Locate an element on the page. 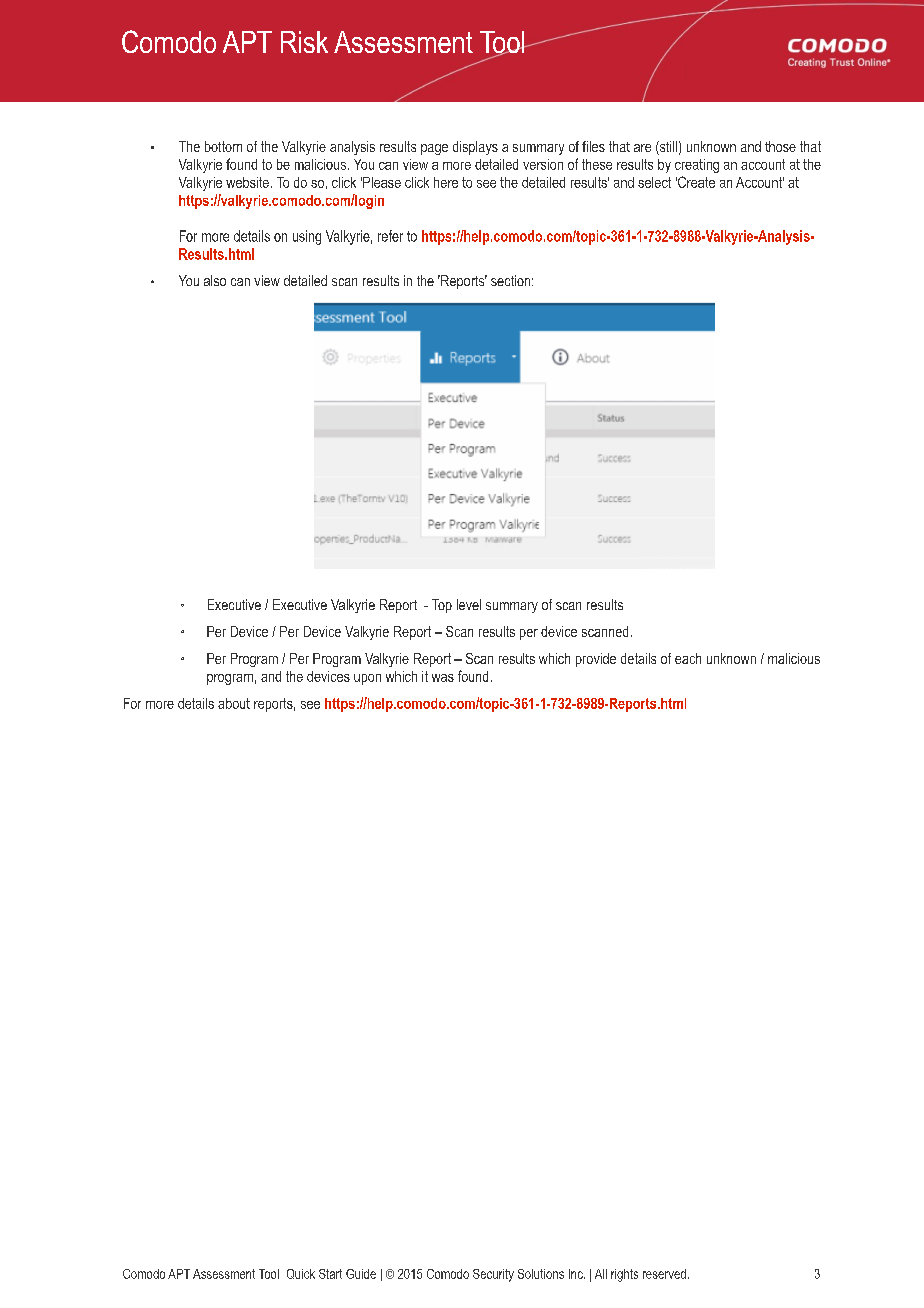  each is located at coordinates (688, 658).
